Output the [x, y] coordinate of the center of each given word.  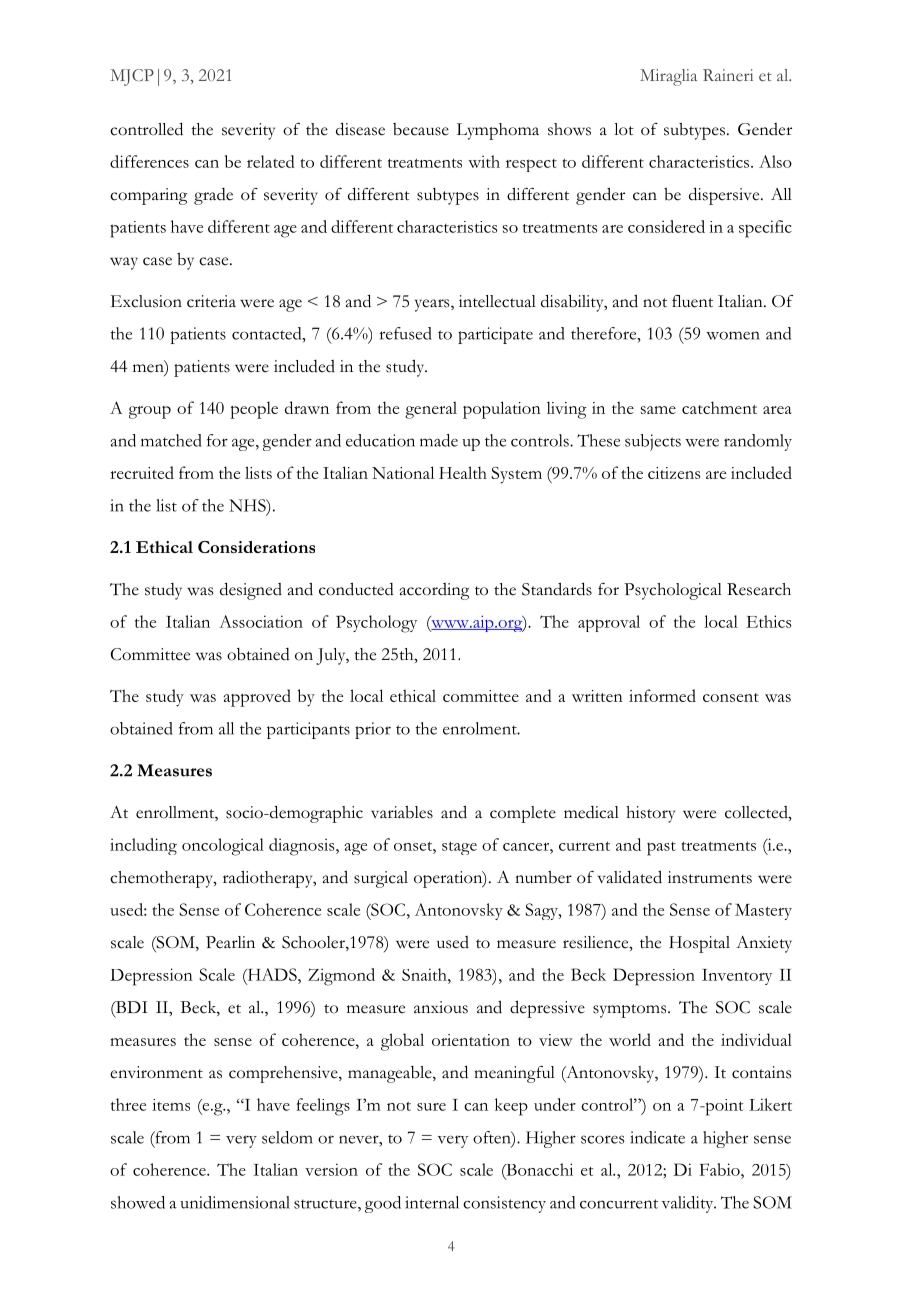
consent [731, 697]
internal [432, 1202]
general [431, 410]
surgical [381, 879]
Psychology [376, 624]
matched [171, 440]
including [143, 846]
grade [213, 196]
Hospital [699, 944]
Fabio [721, 1169]
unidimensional [235, 1202]
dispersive [725, 196]
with [484, 161]
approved [257, 698]
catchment [719, 407]
